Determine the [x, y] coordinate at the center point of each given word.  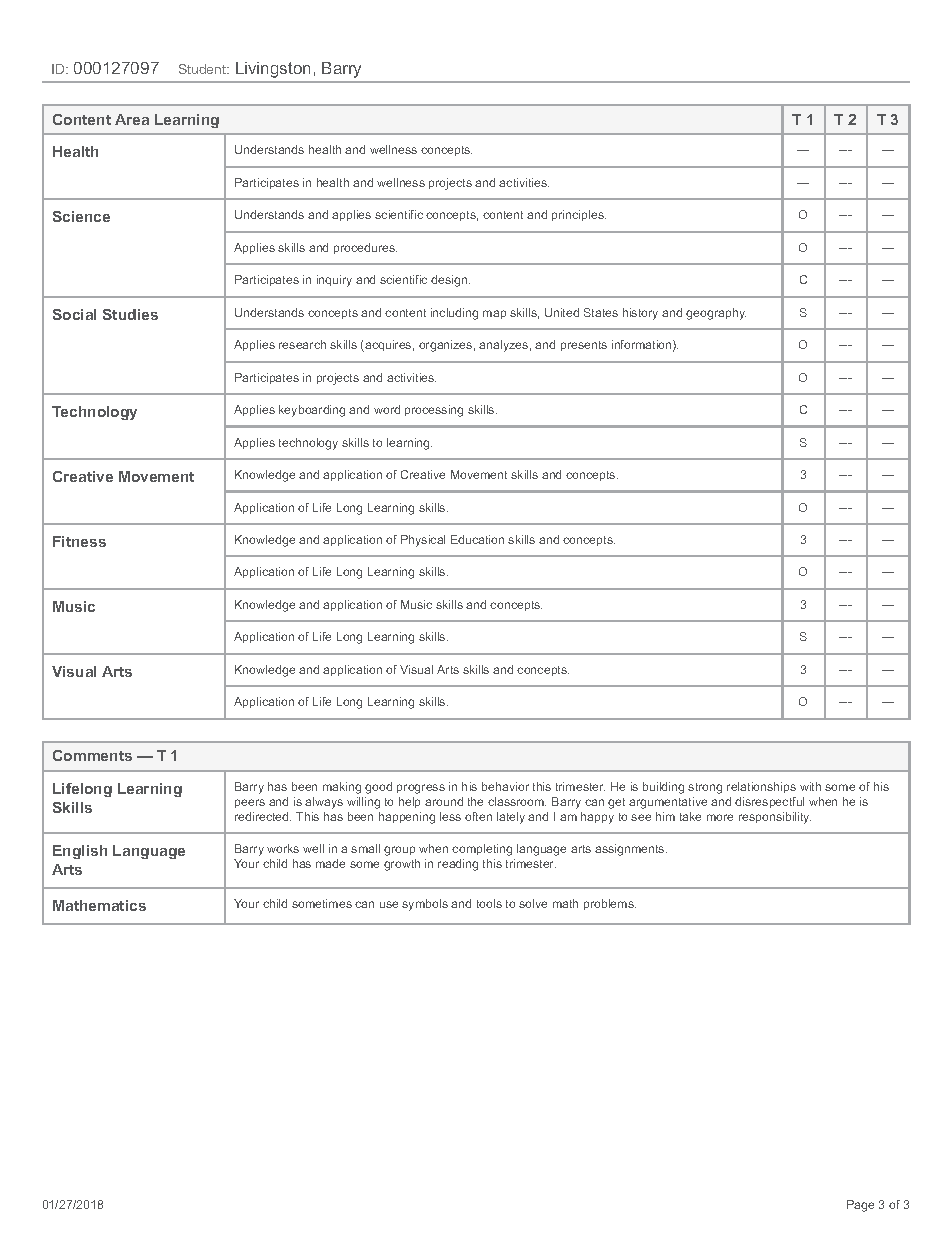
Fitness [79, 541]
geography [716, 314]
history [640, 314]
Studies [130, 314]
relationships [761, 787]
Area [132, 119]
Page [860, 1206]
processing [434, 411]
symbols [425, 905]
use [389, 904]
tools [489, 903]
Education [477, 539]
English [80, 852]
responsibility [775, 818]
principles [579, 215]
